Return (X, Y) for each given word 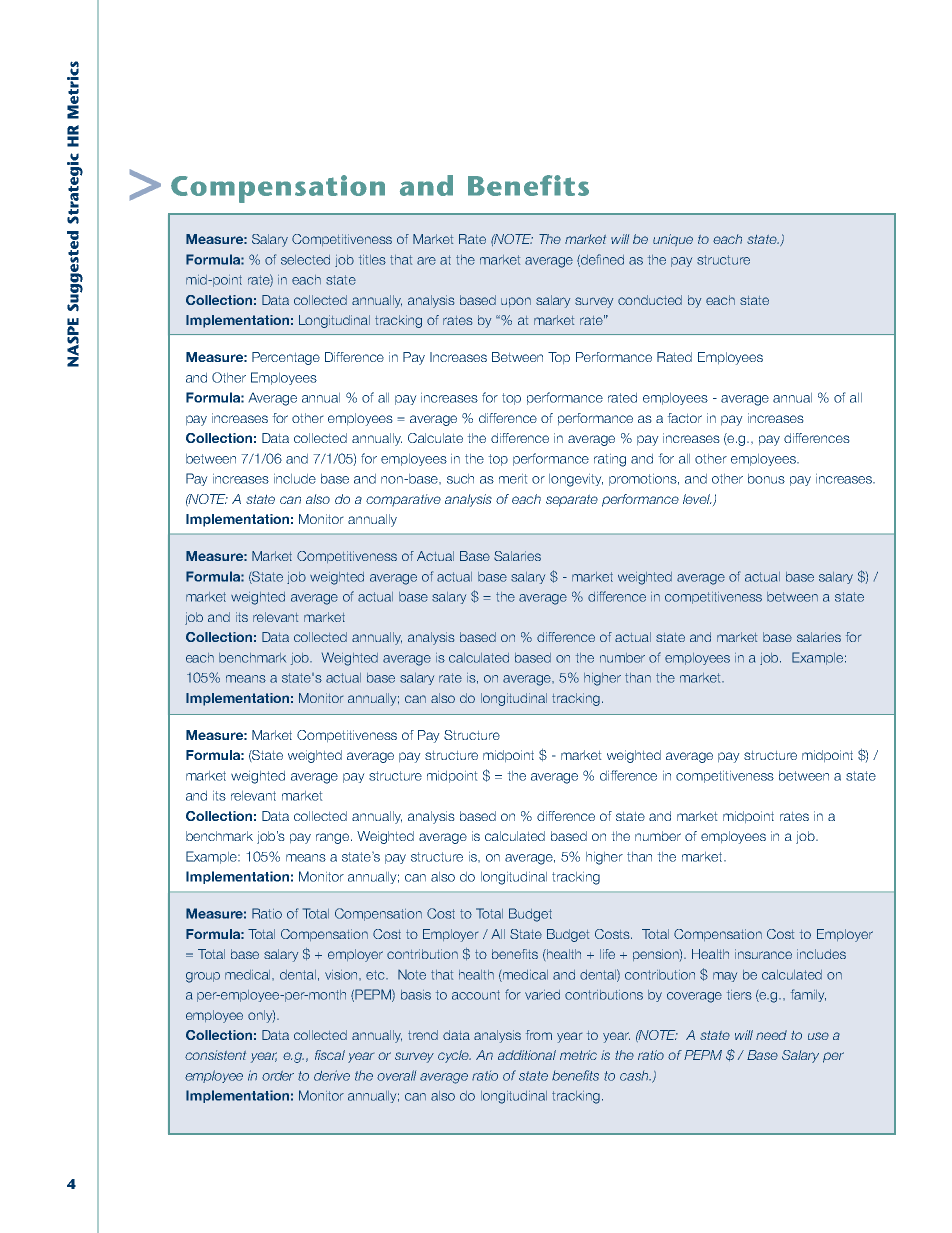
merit (513, 478)
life (607, 954)
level (697, 499)
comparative (403, 500)
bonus (766, 478)
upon (516, 302)
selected (305, 260)
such (460, 478)
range (334, 838)
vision (342, 975)
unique (673, 240)
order (278, 1076)
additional (527, 1055)
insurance (763, 954)
